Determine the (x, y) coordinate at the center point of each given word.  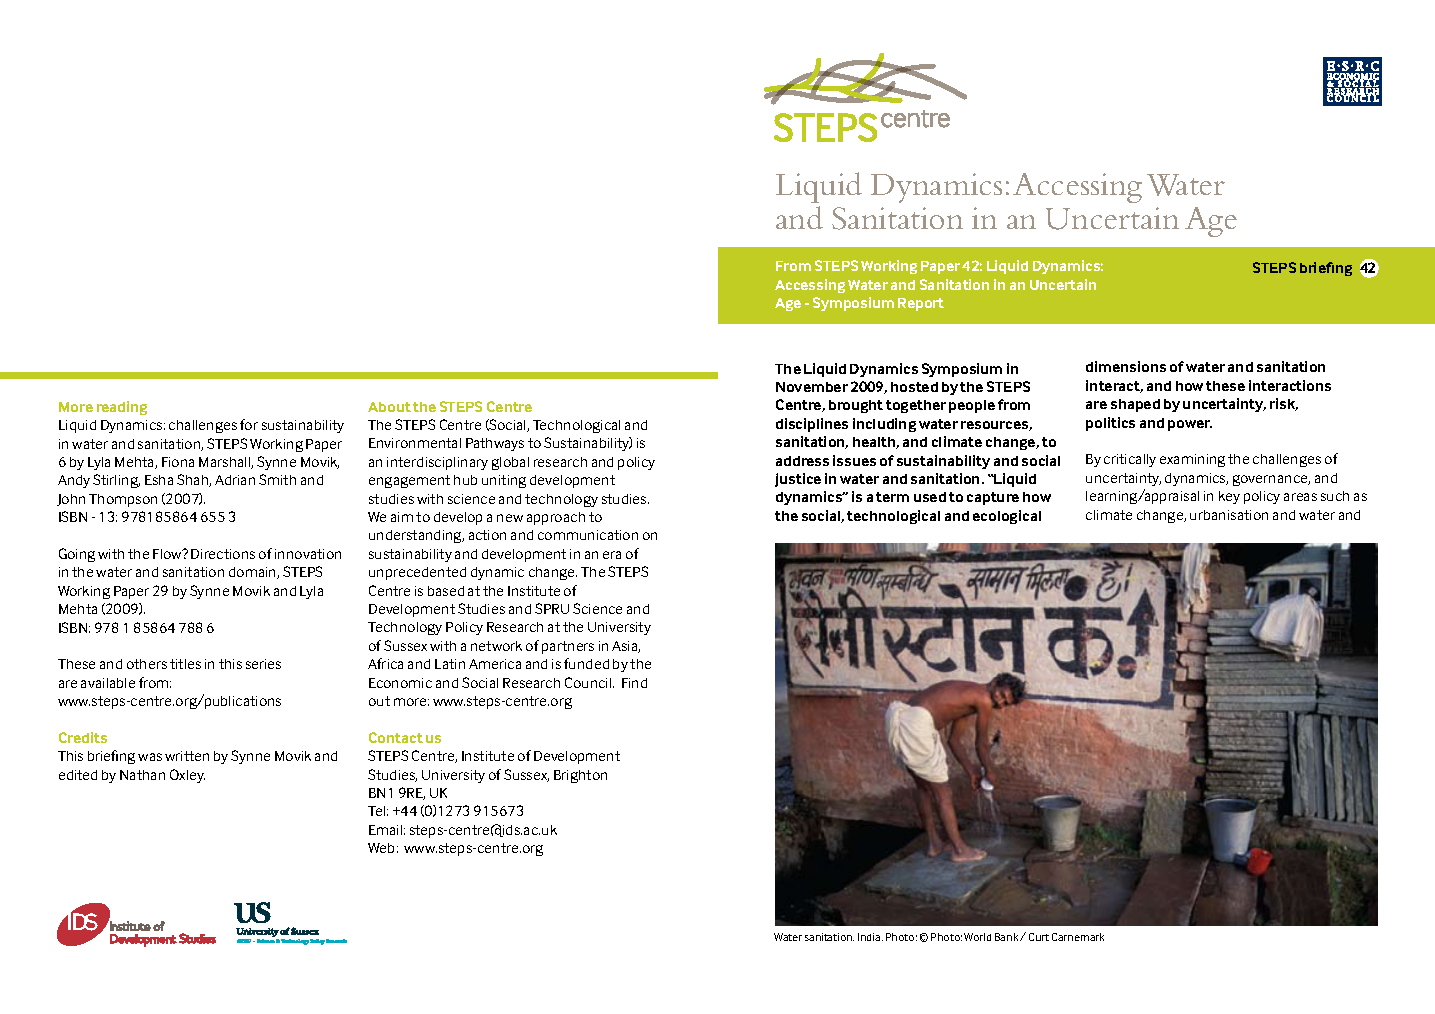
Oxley (187, 776)
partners (568, 647)
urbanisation (1229, 515)
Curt (1039, 937)
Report (921, 304)
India (870, 937)
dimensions (1126, 366)
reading (122, 408)
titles (185, 664)
